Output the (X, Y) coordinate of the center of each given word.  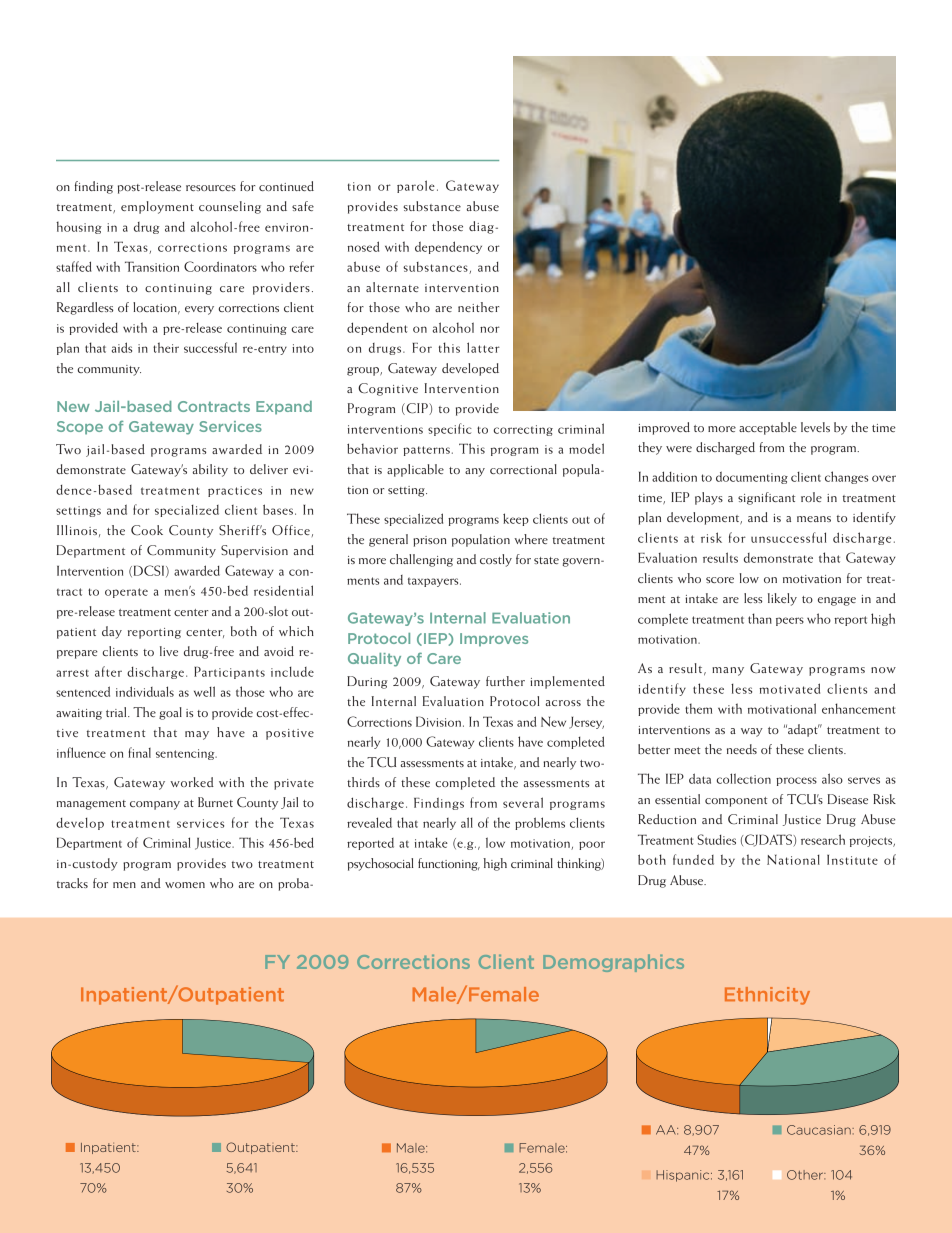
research (823, 839)
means (814, 519)
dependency (448, 247)
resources (211, 188)
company (155, 805)
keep (516, 519)
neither (478, 307)
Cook (147, 530)
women (185, 885)
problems (540, 823)
